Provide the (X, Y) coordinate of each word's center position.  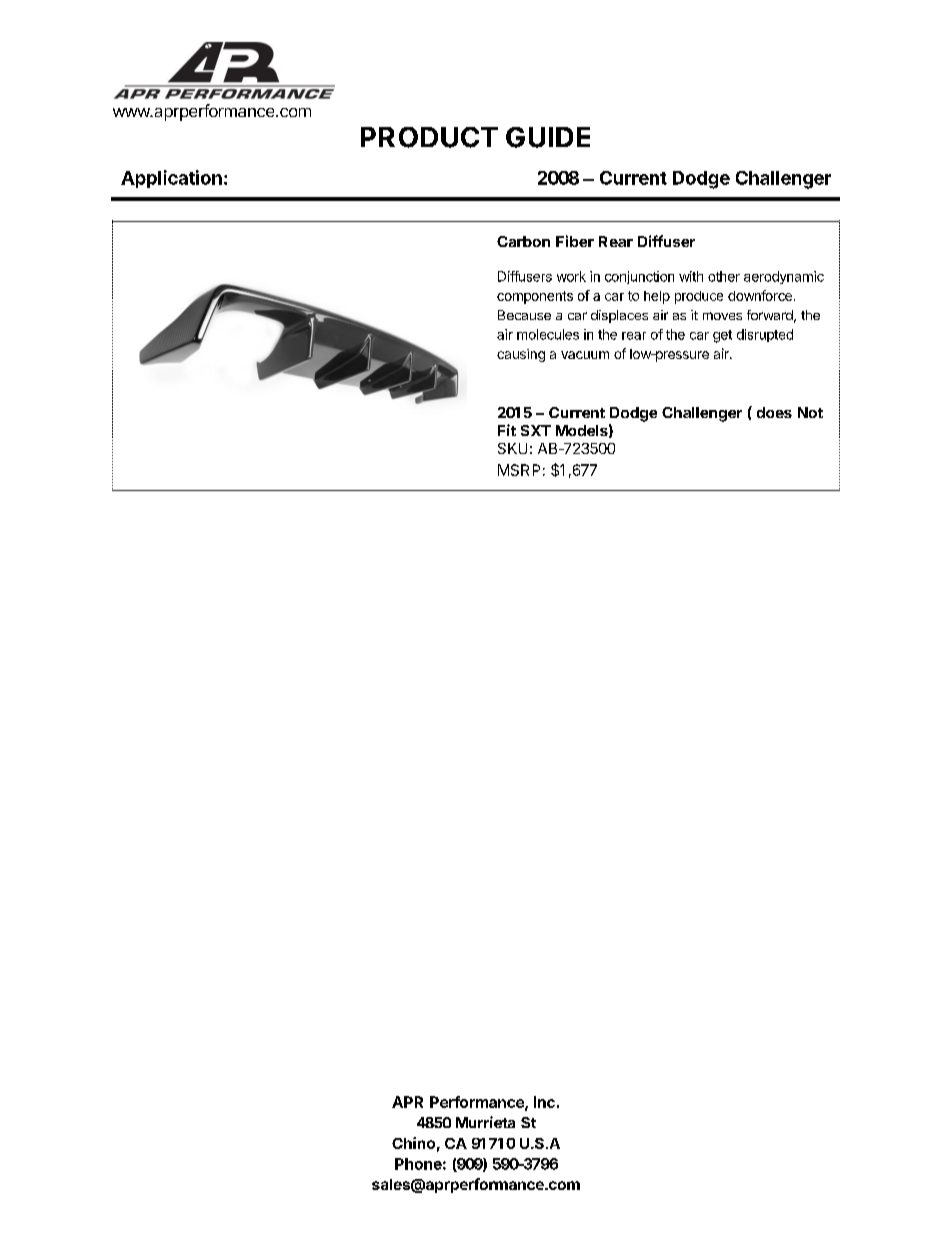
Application (171, 179)
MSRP (519, 470)
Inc (544, 1102)
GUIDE (548, 137)
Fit (507, 430)
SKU (512, 448)
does (774, 412)
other (724, 276)
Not (810, 412)
